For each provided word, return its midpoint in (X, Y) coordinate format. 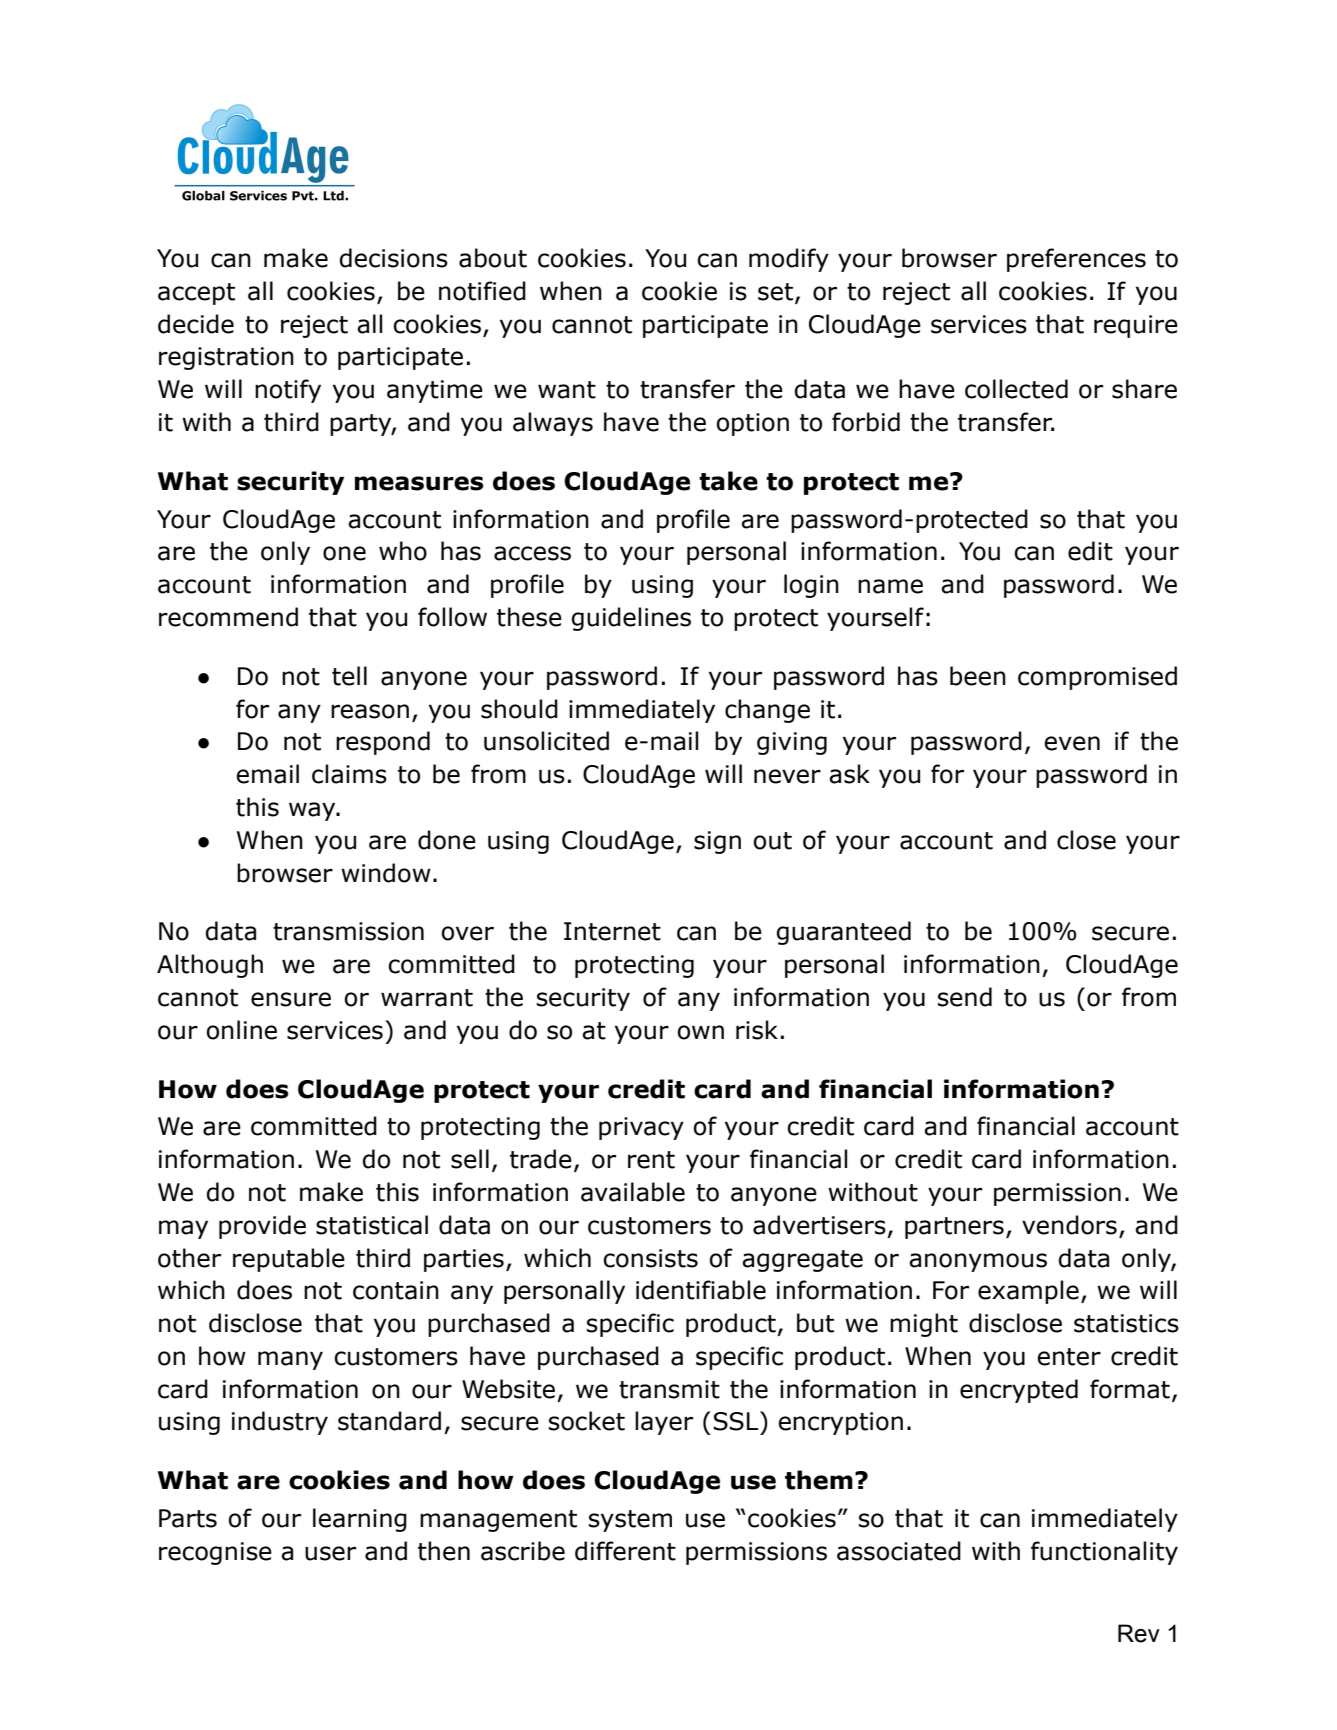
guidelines (631, 619)
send (965, 997)
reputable (289, 1260)
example (1028, 1292)
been (978, 676)
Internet (612, 931)
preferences (1076, 260)
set (777, 293)
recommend (228, 617)
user (330, 1553)
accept (196, 294)
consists (650, 1258)
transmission (348, 931)
